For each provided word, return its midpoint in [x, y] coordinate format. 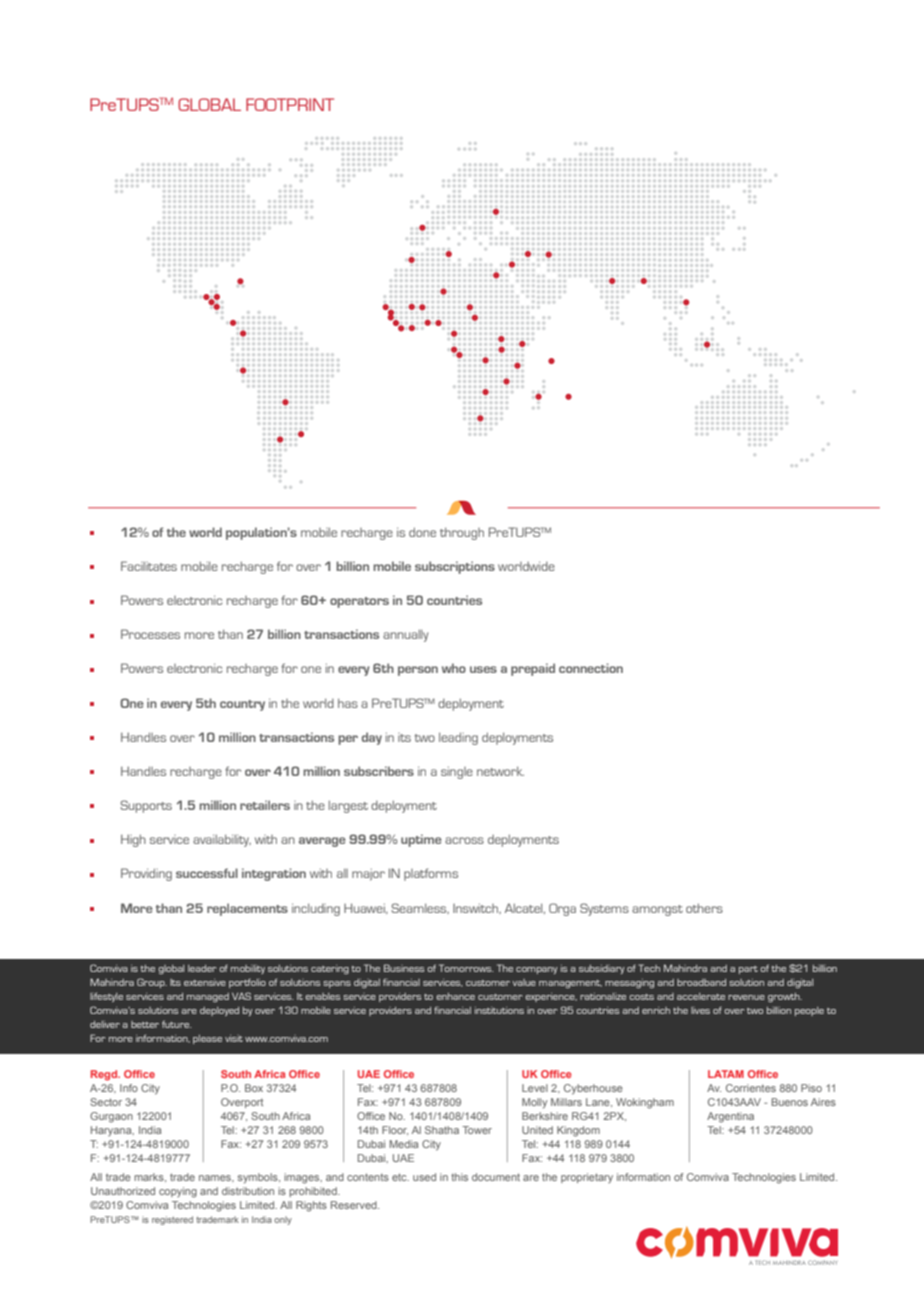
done [422, 532]
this [459, 1177]
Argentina [730, 1117]
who [454, 668]
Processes [150, 634]
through [462, 533]
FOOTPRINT [290, 104]
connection [591, 668]
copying [178, 1192]
